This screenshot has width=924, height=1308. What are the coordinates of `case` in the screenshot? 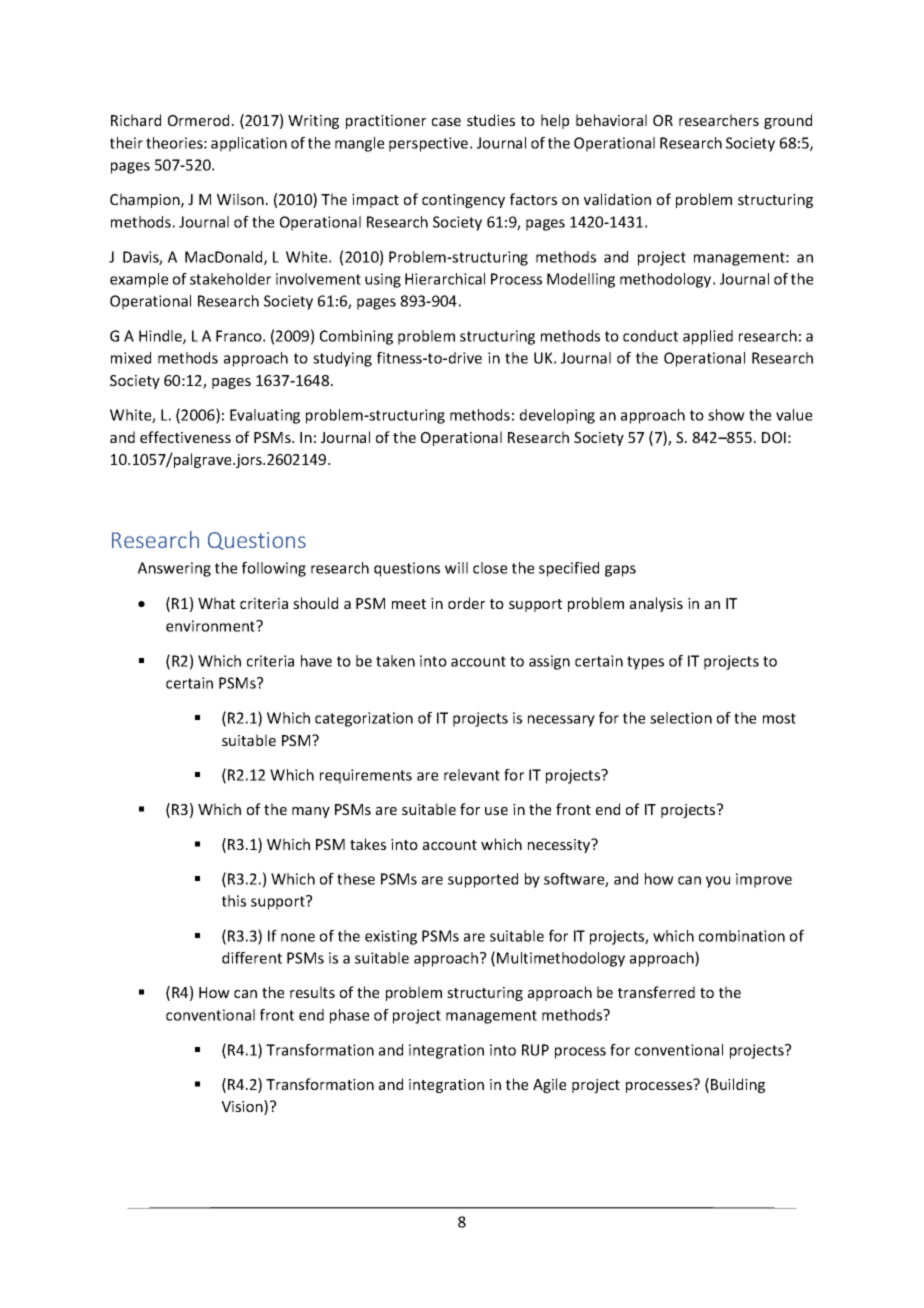 It's located at (446, 122).
